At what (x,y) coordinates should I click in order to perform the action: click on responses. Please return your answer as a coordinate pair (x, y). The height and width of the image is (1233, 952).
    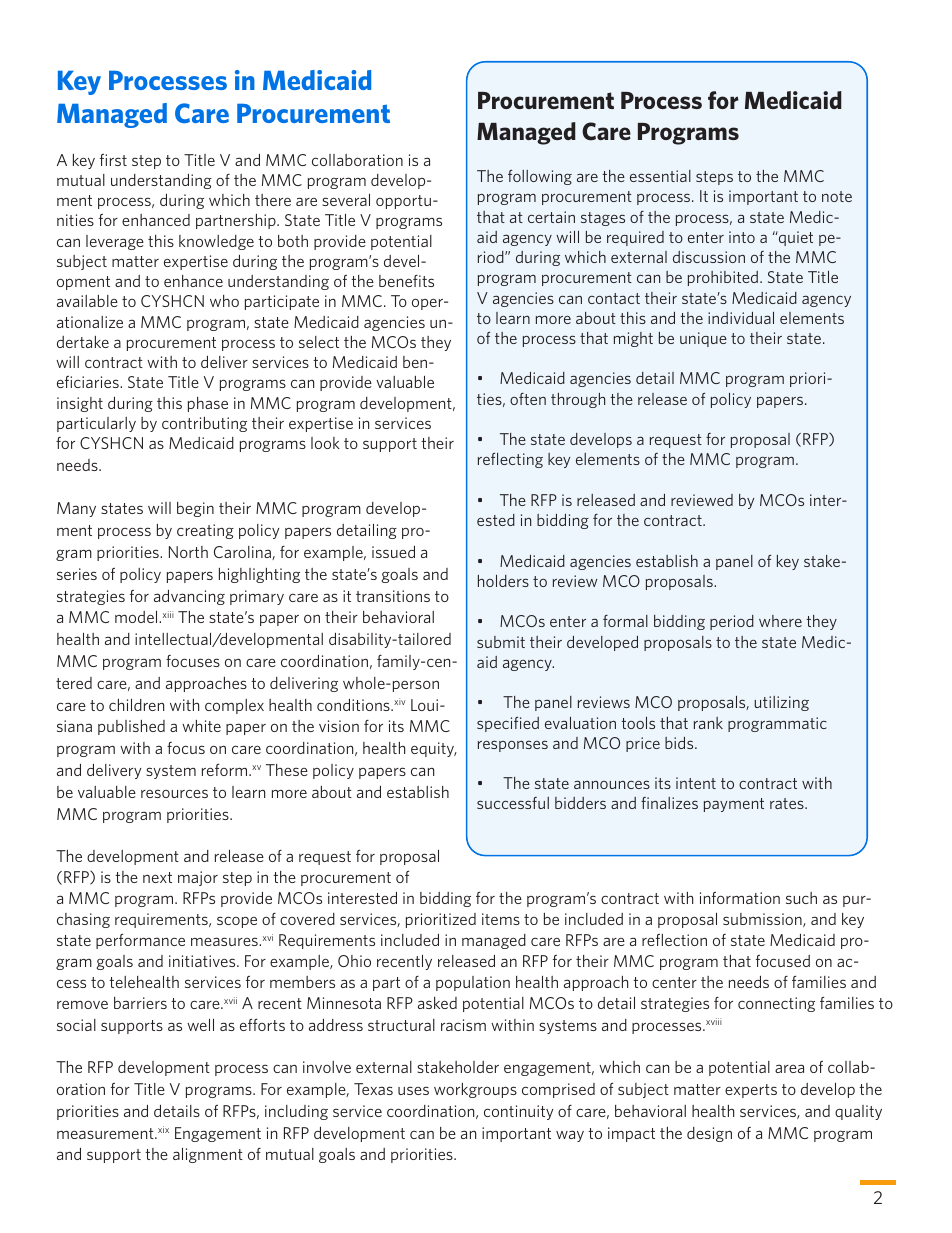
    Looking at the image, I should click on (513, 746).
